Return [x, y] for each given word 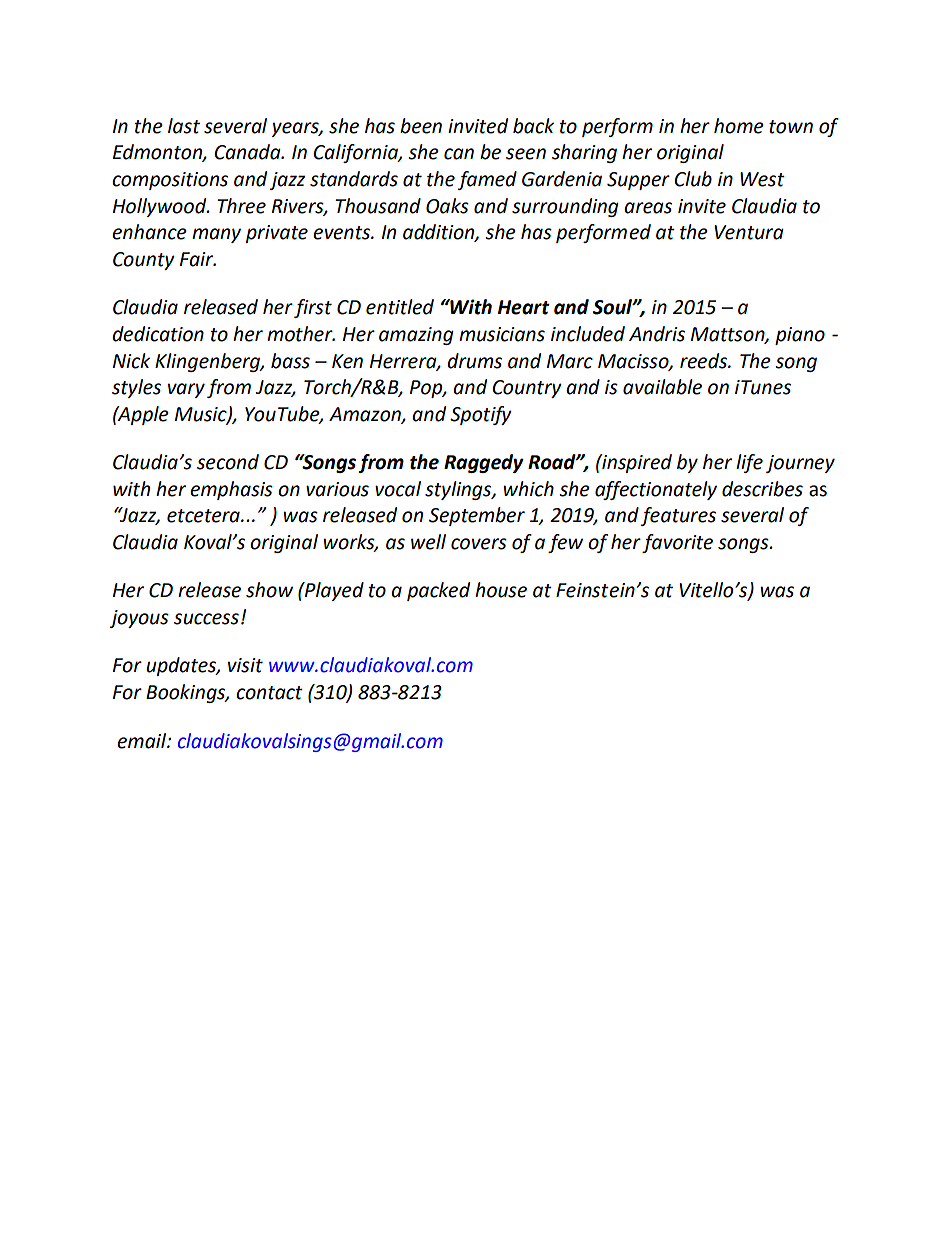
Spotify [481, 415]
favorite [677, 543]
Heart [524, 307]
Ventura [749, 232]
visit [245, 665]
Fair [198, 259]
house [501, 590]
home [739, 126]
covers [479, 544]
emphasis [231, 490]
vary [186, 390]
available [662, 387]
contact [269, 693]
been [421, 126]
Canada [248, 152]
